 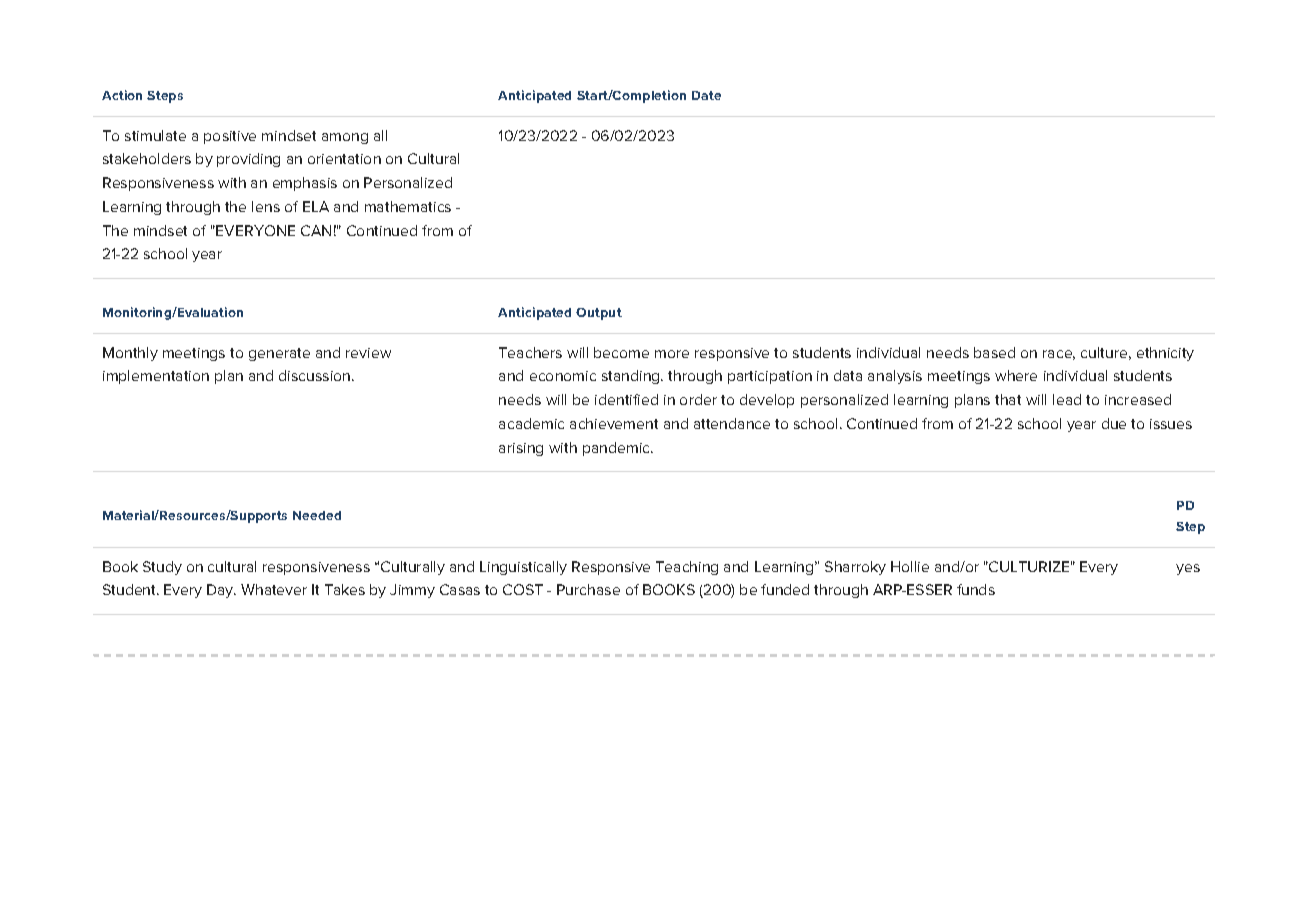 I want to click on discussion, so click(x=316, y=375).
